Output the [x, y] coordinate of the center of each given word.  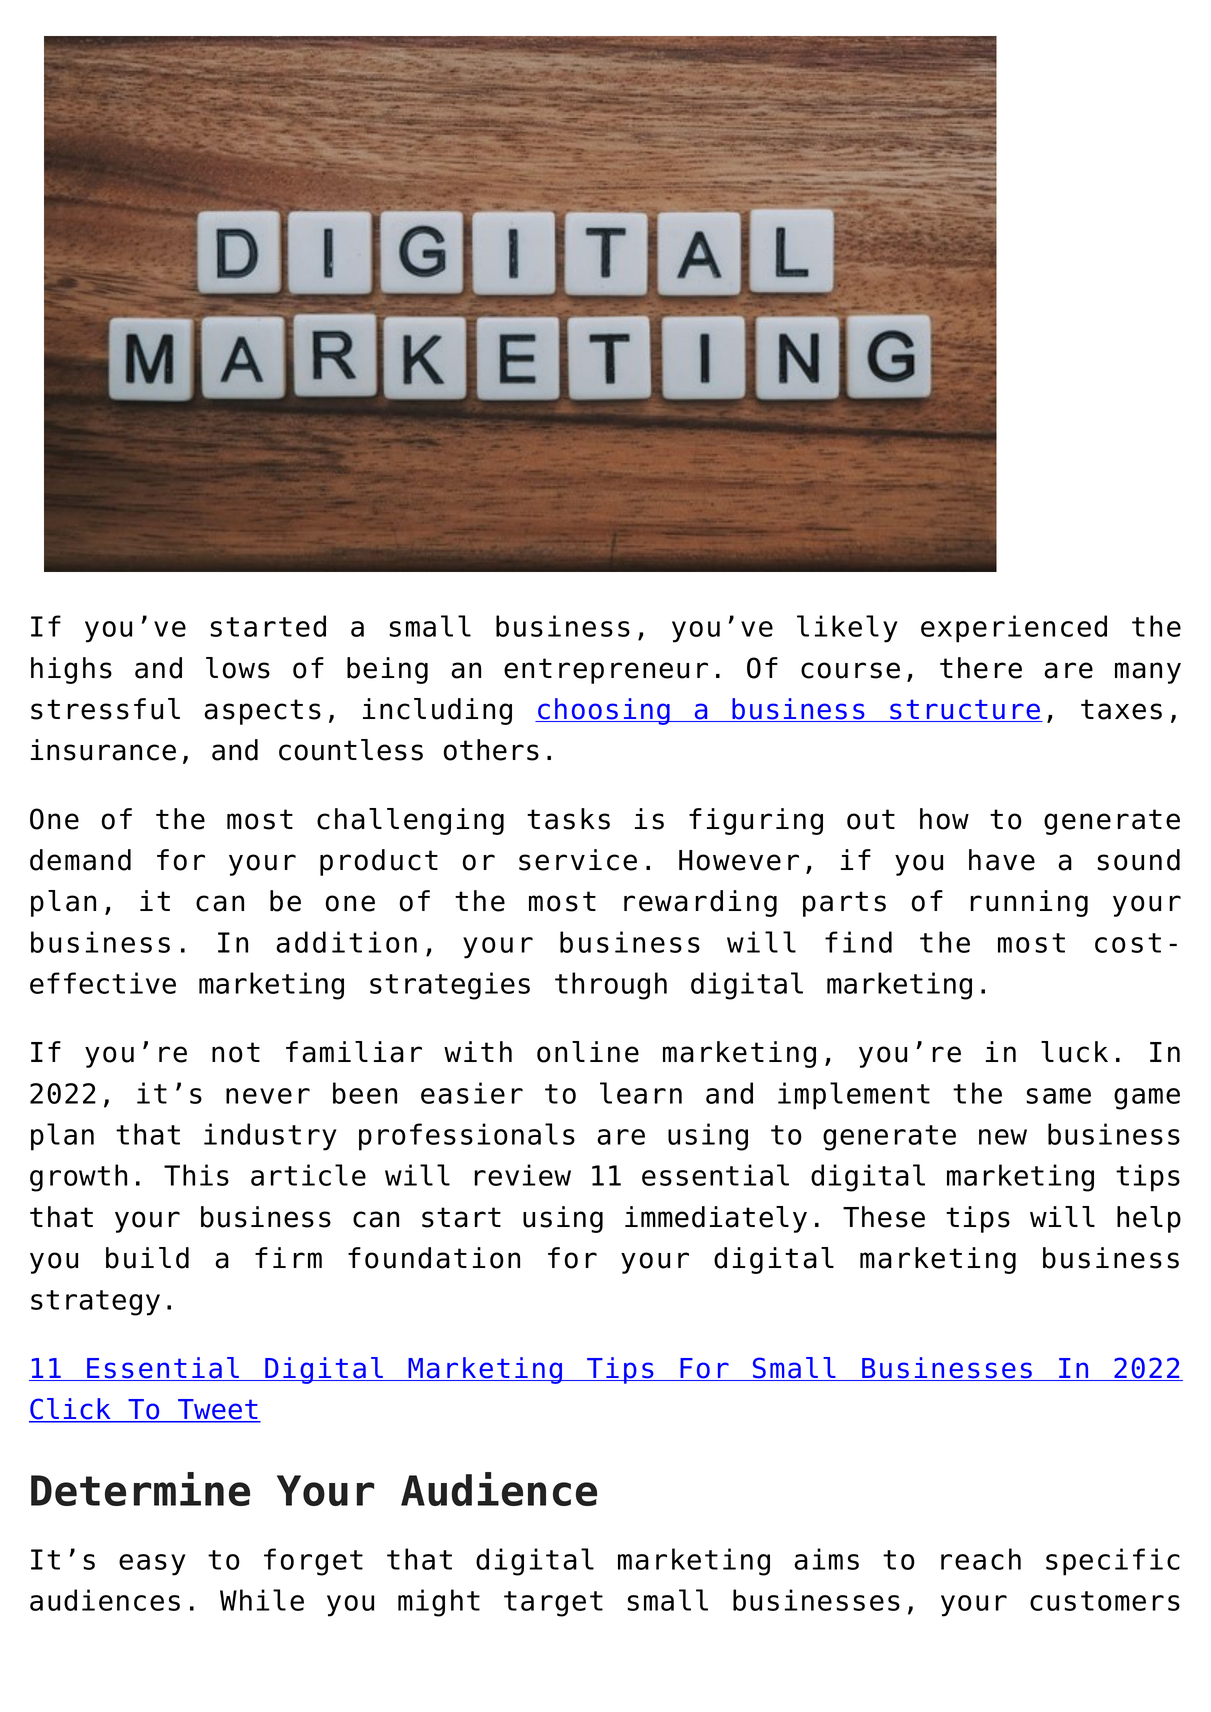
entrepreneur [606, 671]
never [268, 1096]
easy [152, 1565]
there [981, 668]
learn [641, 1093]
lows [238, 668]
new [1003, 1137]
